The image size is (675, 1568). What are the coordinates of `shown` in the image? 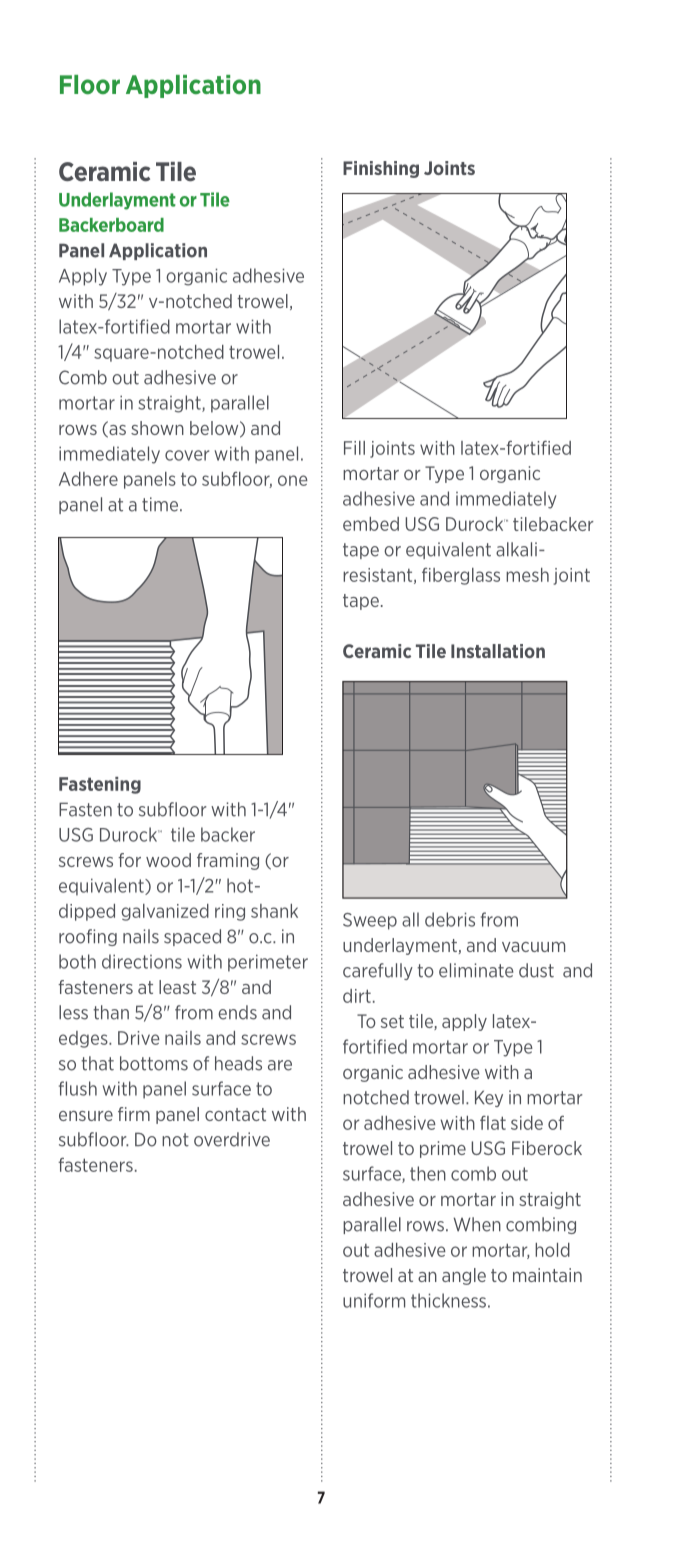 It's located at (157, 428).
